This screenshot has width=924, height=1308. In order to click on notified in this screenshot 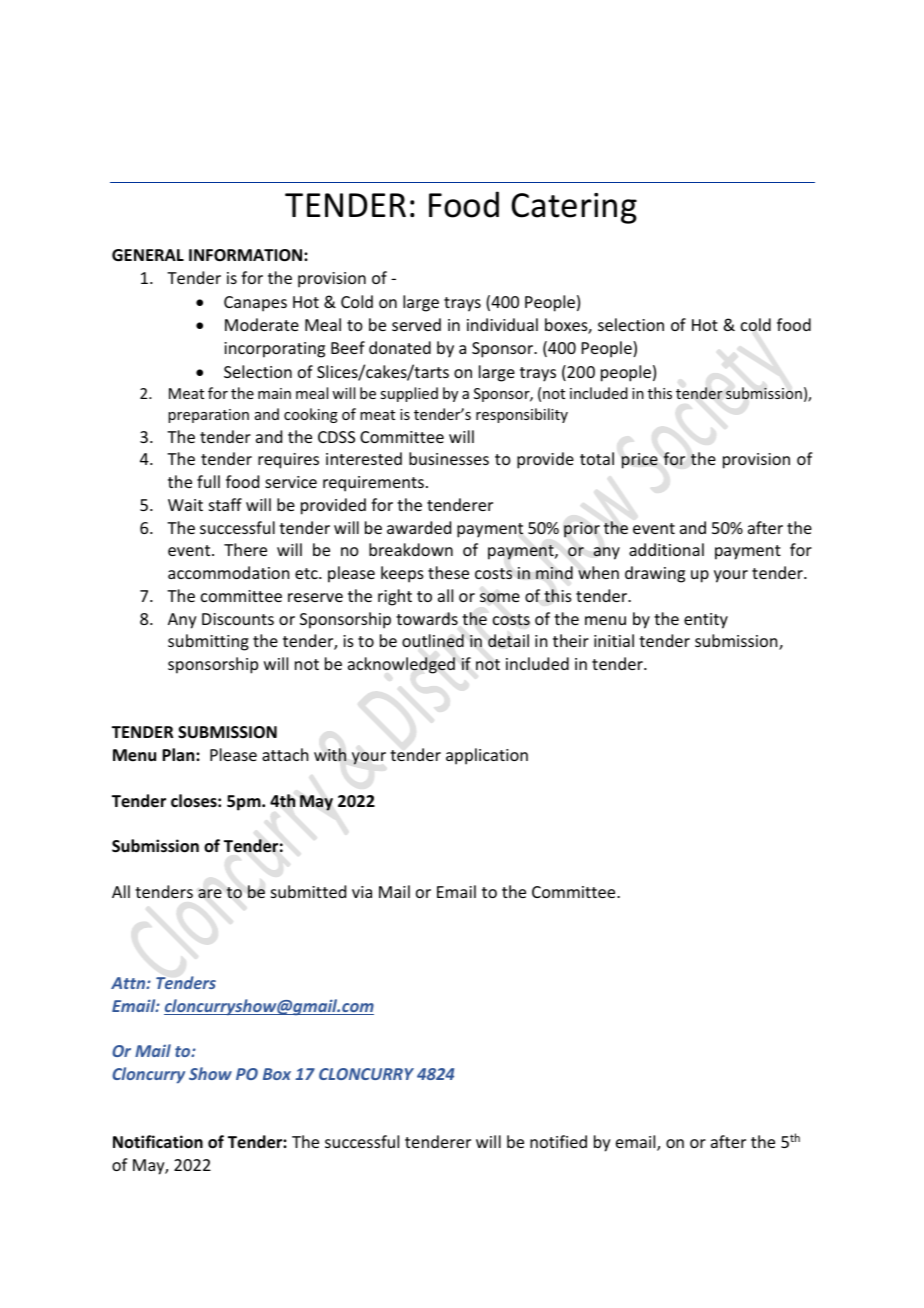, I will do `click(558, 1141)`.
